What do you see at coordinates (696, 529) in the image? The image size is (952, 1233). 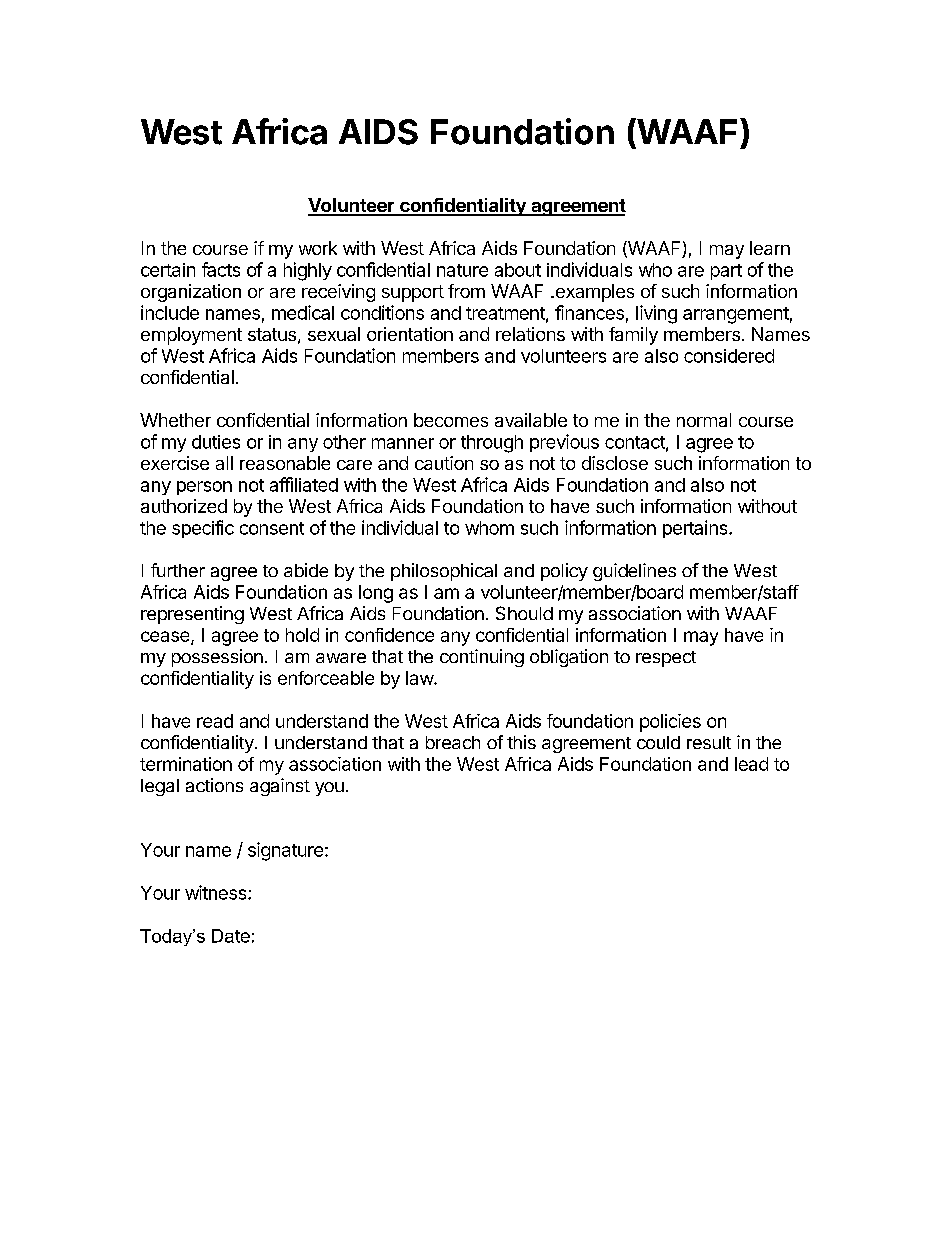 I see `pertains` at bounding box center [696, 529].
